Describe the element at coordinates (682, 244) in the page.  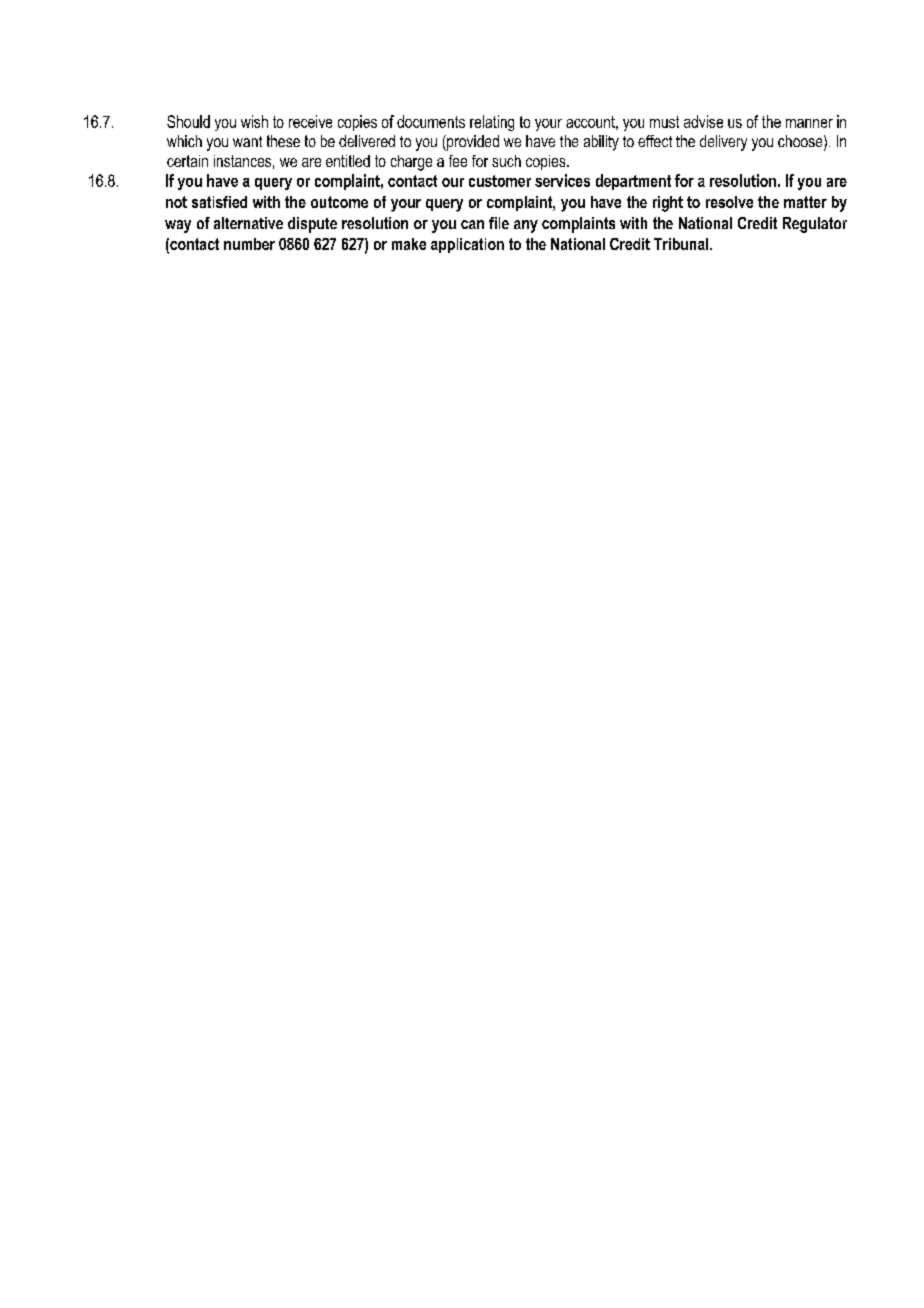
I see `Tribunal` at that location.
